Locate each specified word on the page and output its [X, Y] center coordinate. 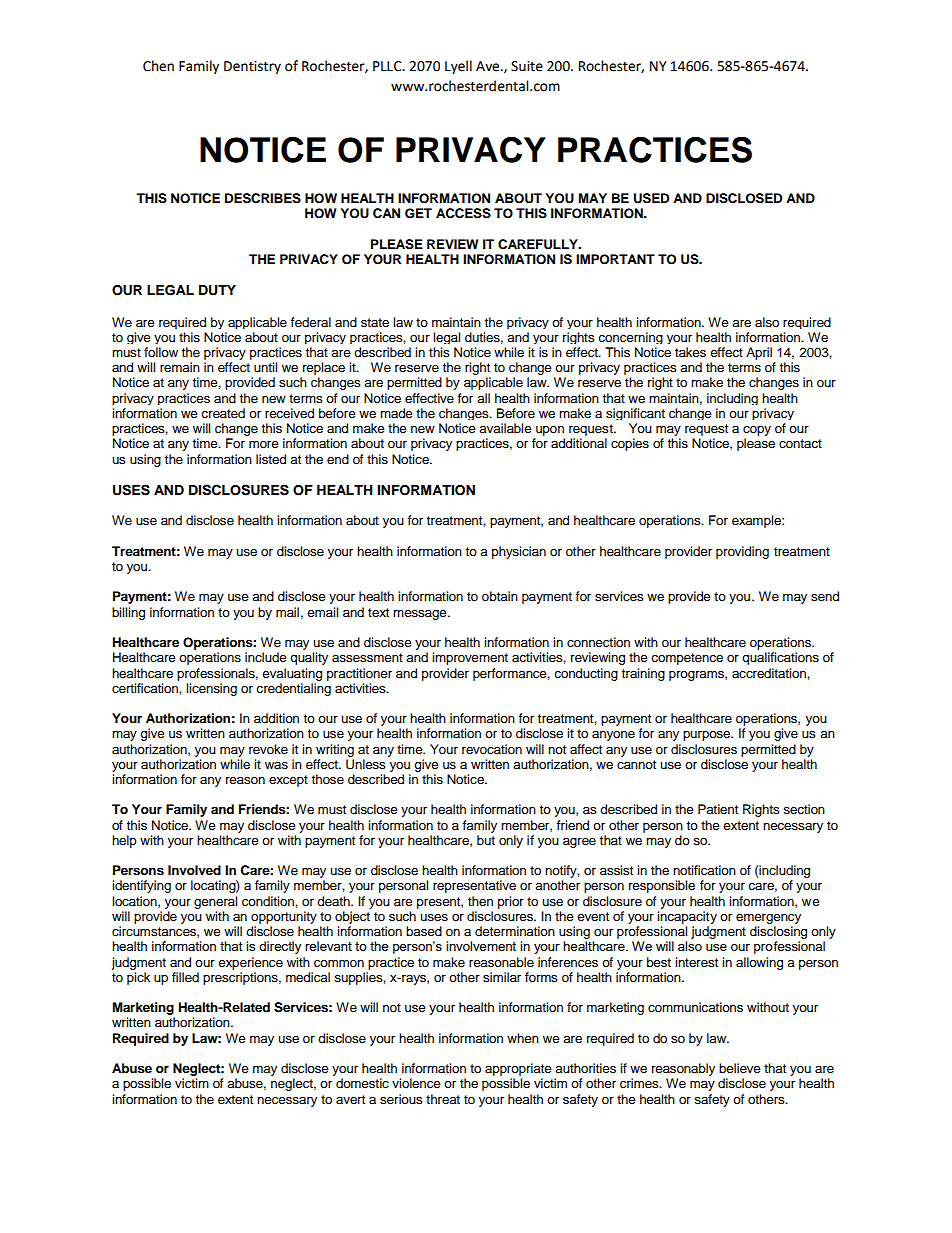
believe [740, 1068]
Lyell [458, 67]
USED [651, 198]
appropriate [518, 1069]
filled [185, 977]
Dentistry [252, 67]
